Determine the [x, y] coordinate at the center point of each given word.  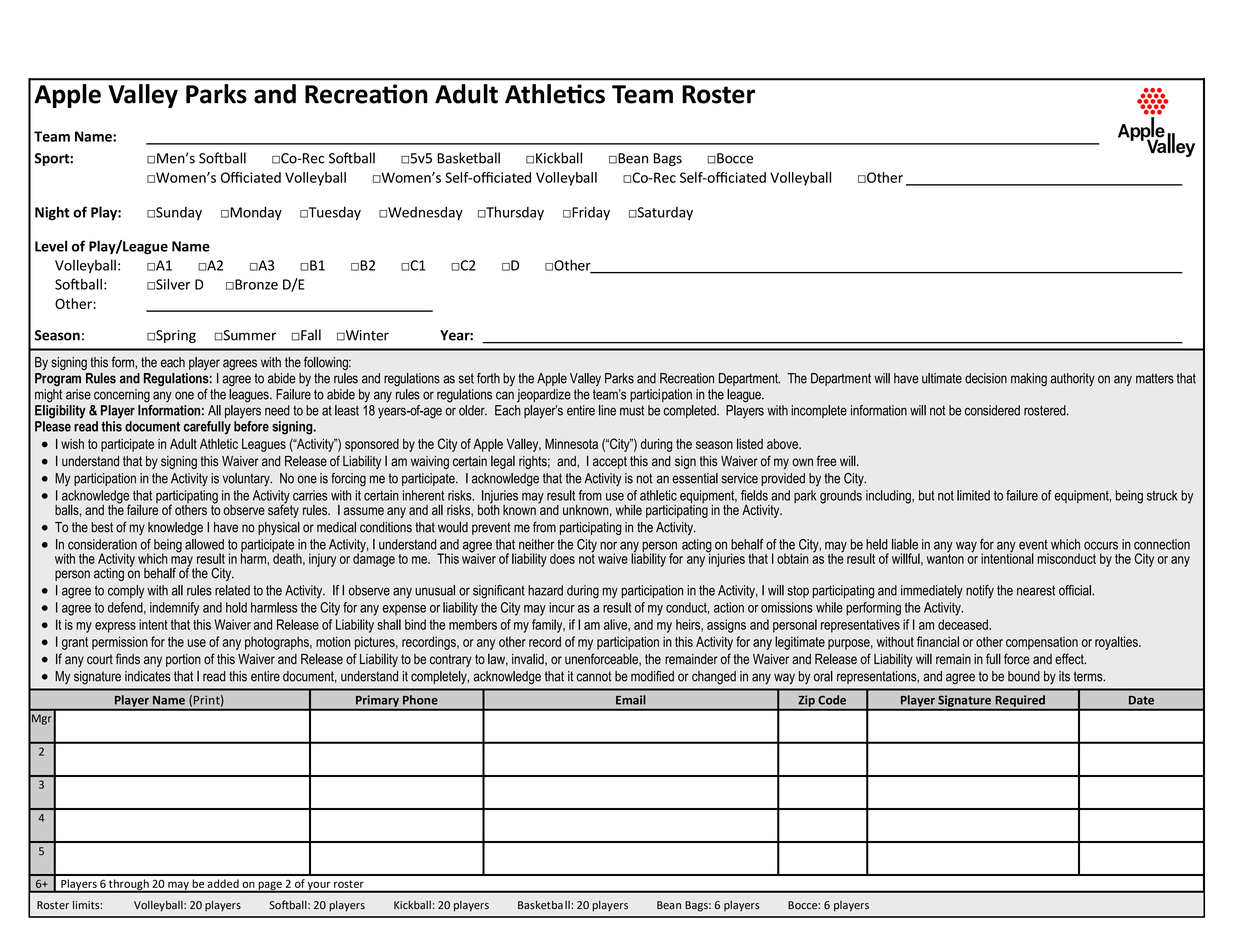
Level [51, 246]
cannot [594, 676]
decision [986, 378]
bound [1024, 676]
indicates [148, 676]
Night [52, 213]
